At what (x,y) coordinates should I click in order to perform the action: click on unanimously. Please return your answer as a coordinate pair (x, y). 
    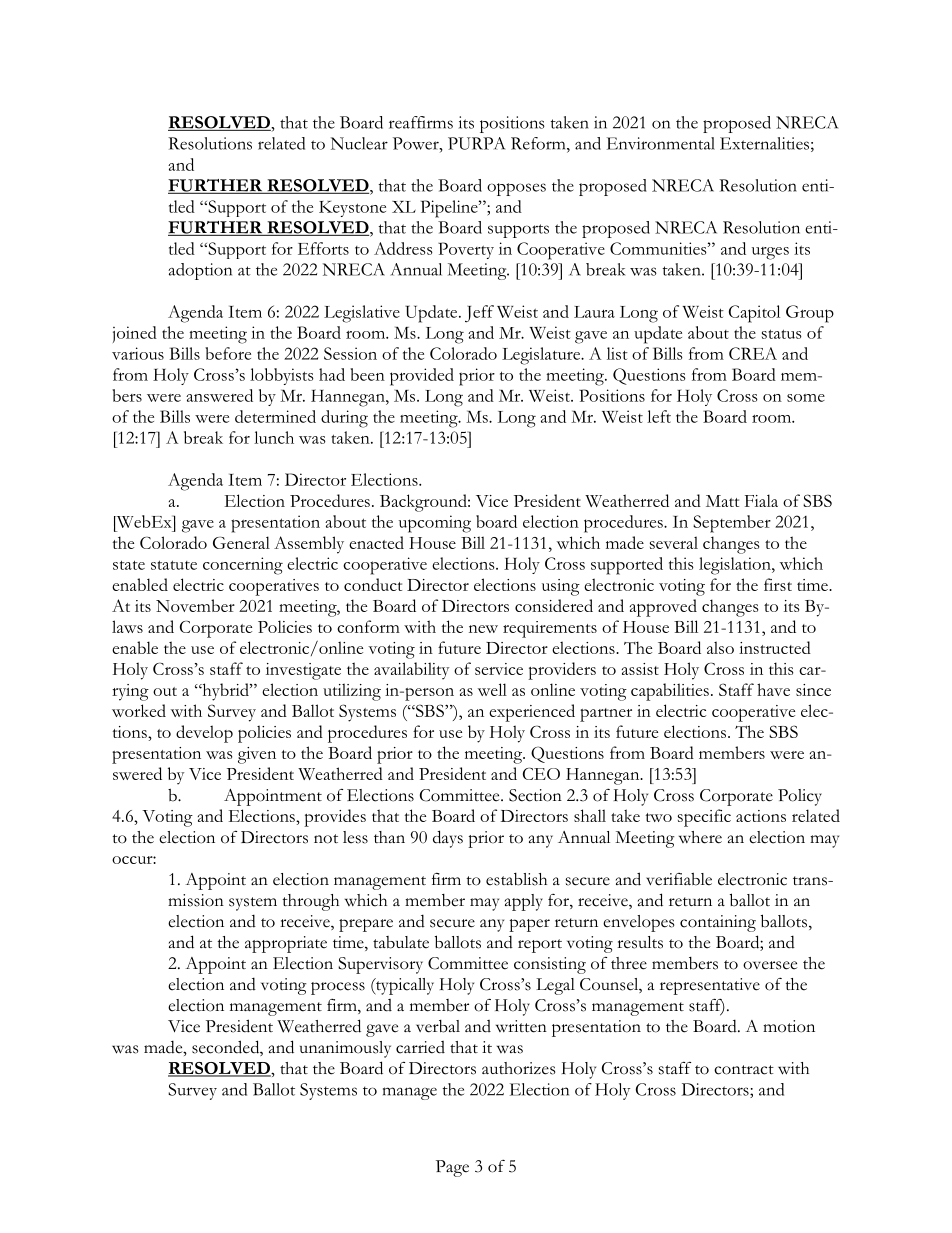
    Looking at the image, I should click on (345, 1049).
